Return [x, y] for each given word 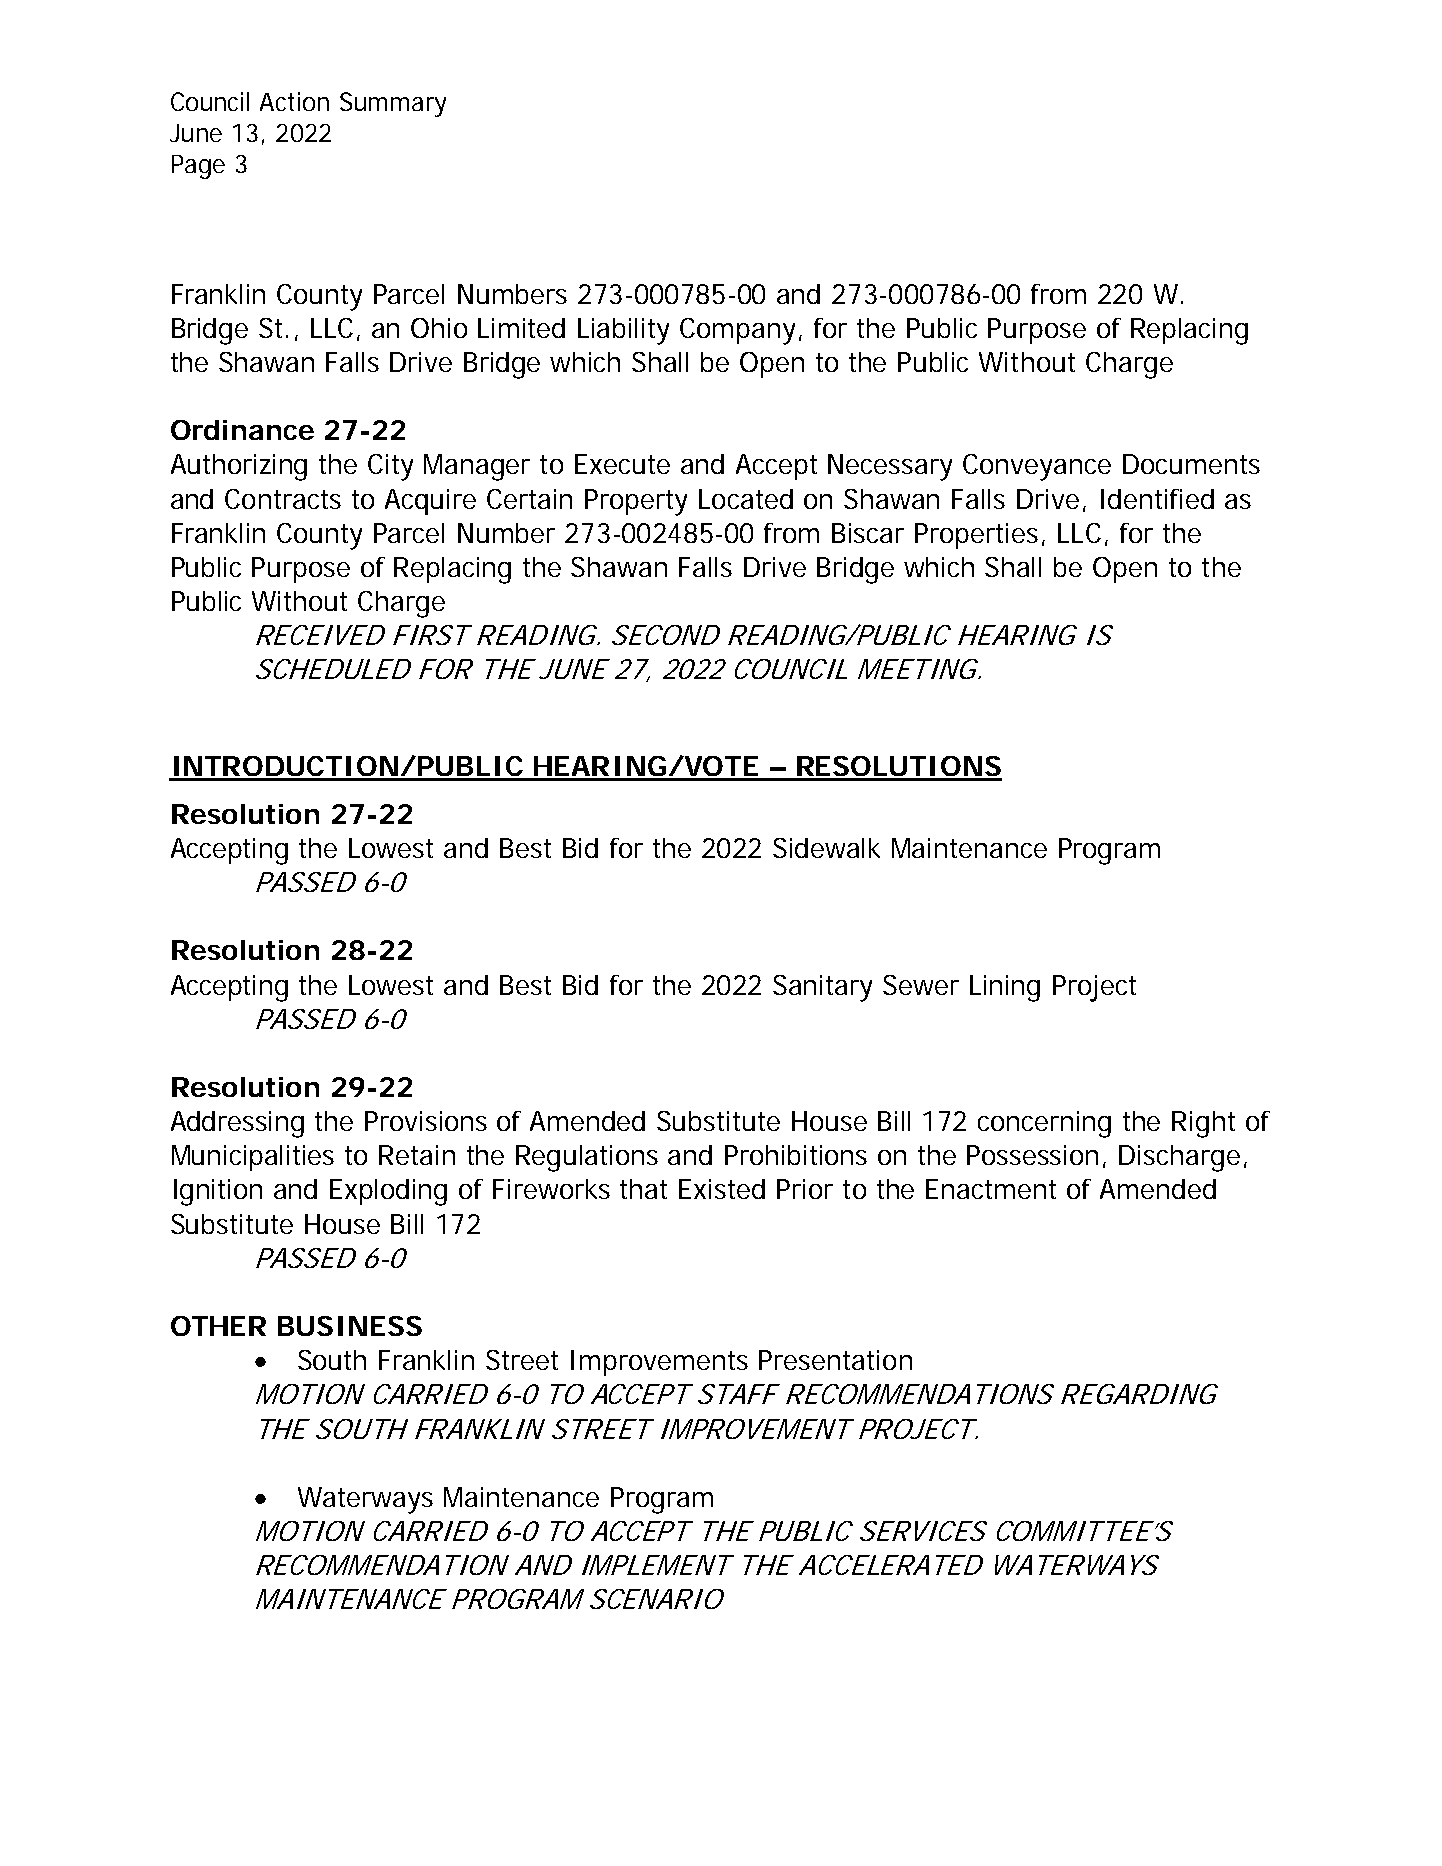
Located [746, 499]
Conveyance [1037, 467]
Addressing [237, 1124]
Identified [1157, 499]
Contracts [283, 499]
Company [737, 331]
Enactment [991, 1189]
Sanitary [822, 988]
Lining [1005, 988]
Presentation [835, 1360]
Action [294, 101]
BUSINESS [350, 1326]
